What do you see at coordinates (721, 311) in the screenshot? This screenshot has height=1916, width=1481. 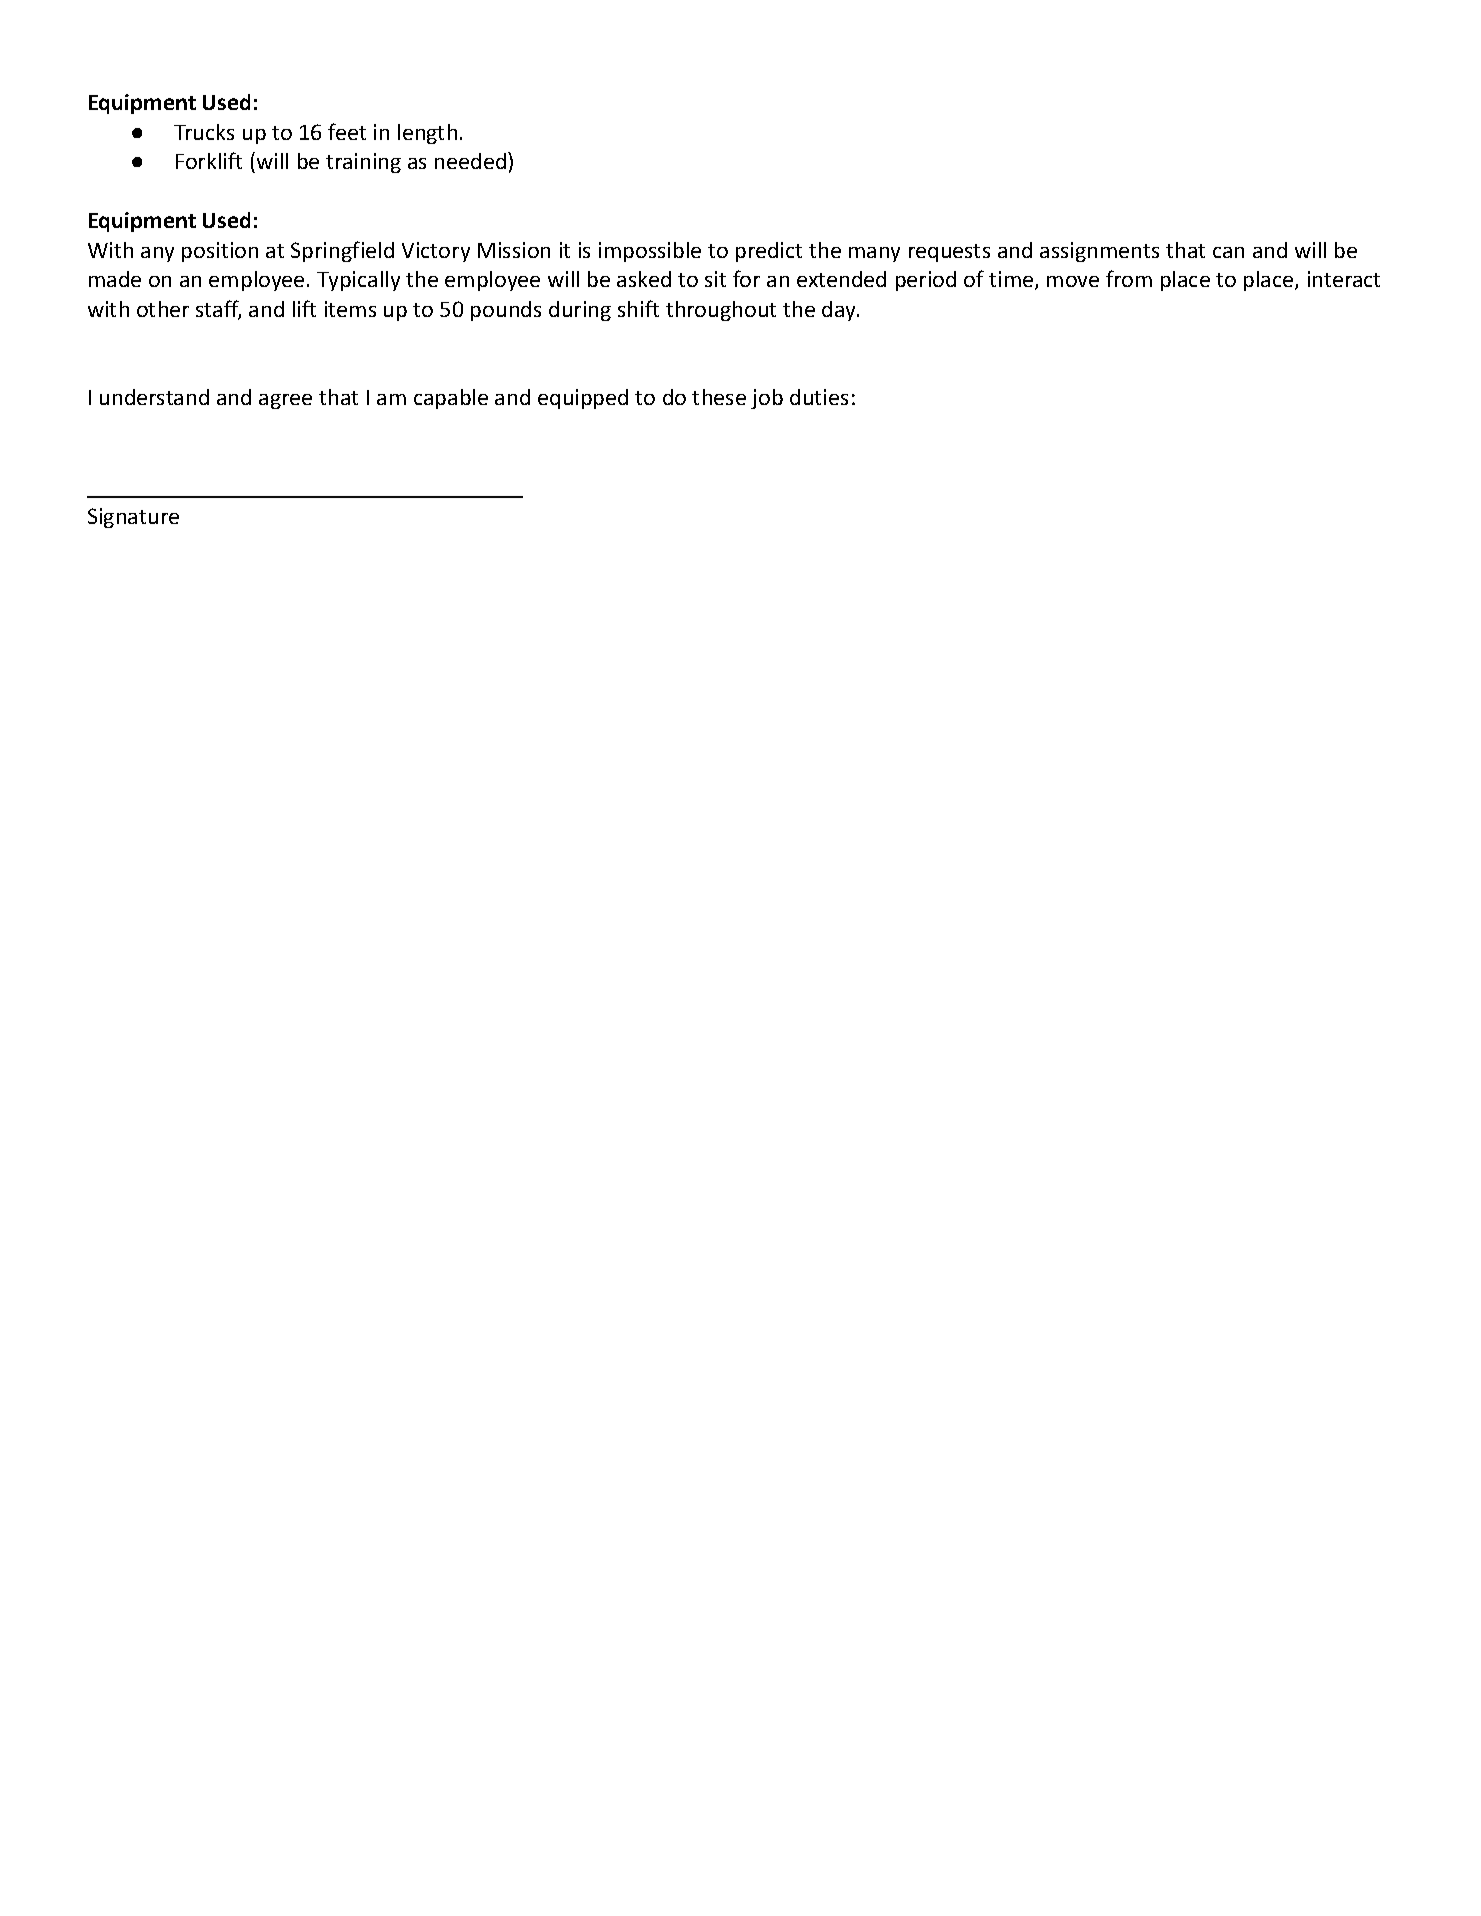 I see `throughout` at bounding box center [721, 311].
